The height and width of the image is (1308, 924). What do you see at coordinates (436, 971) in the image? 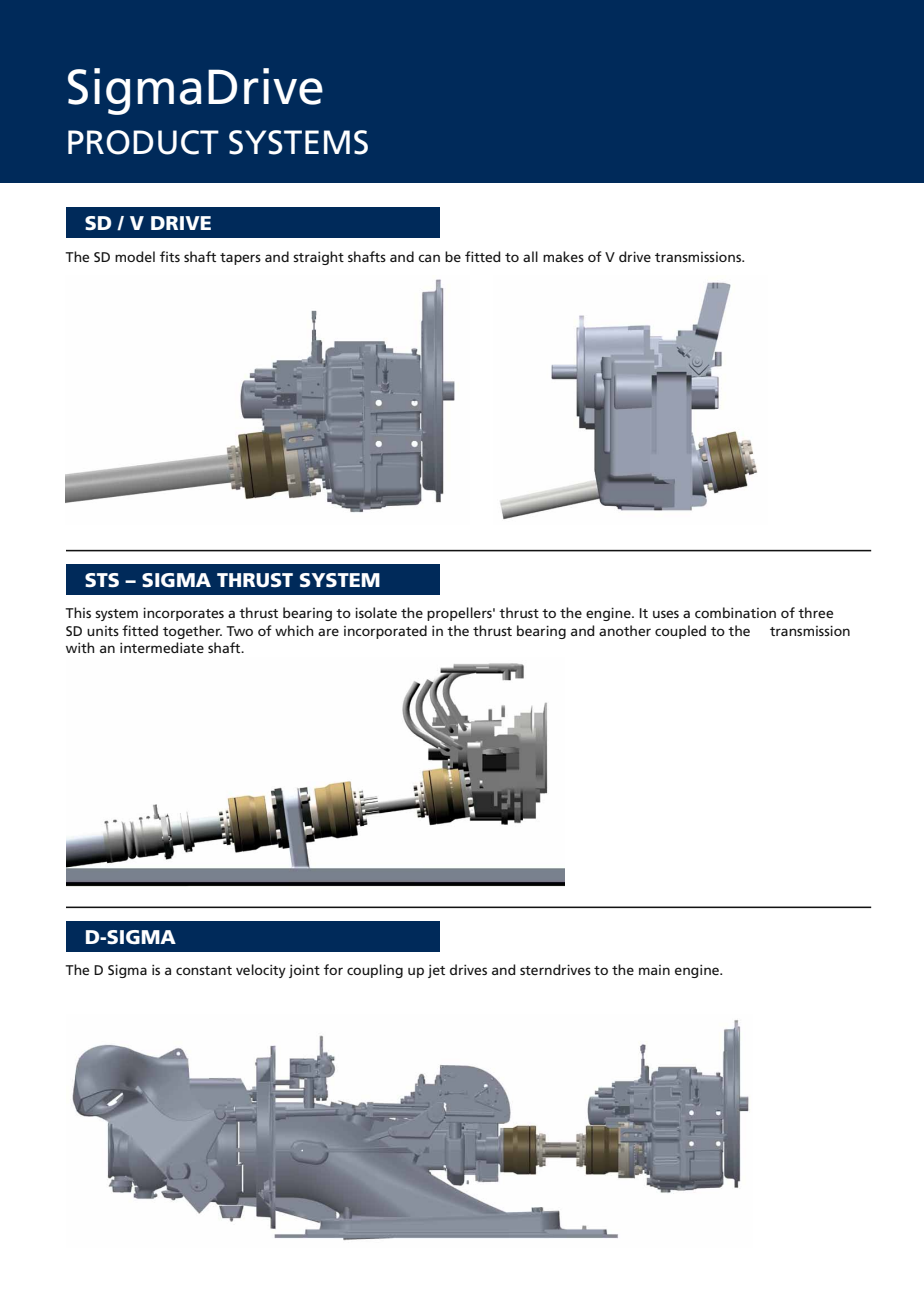
I see `jet` at bounding box center [436, 971].
